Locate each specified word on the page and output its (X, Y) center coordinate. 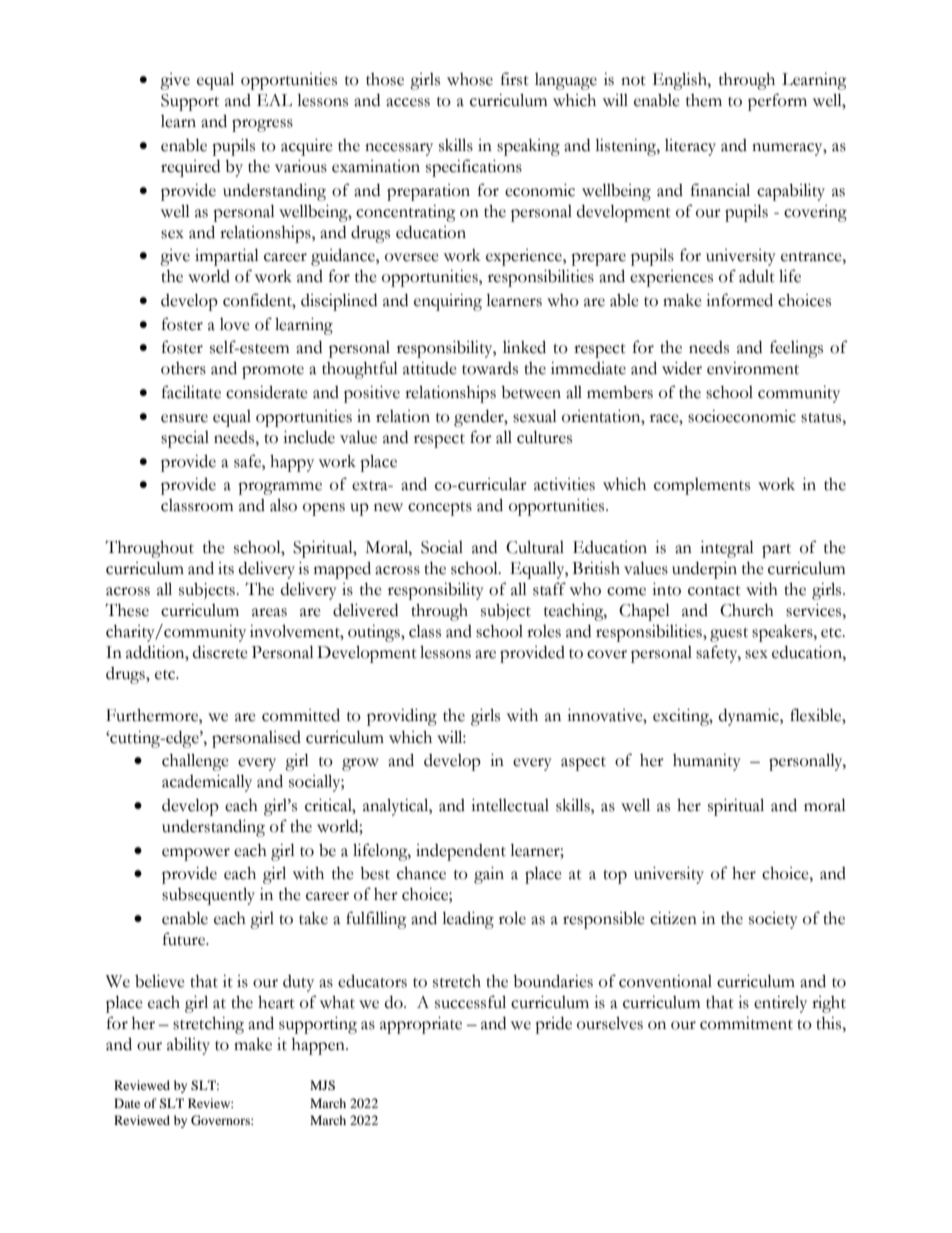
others (183, 368)
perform (777, 102)
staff (549, 589)
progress (262, 125)
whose (470, 79)
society (773, 920)
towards (490, 368)
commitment (746, 1023)
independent (461, 852)
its (226, 568)
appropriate (421, 1025)
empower (196, 854)
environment (753, 368)
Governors (221, 1120)
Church (747, 610)
